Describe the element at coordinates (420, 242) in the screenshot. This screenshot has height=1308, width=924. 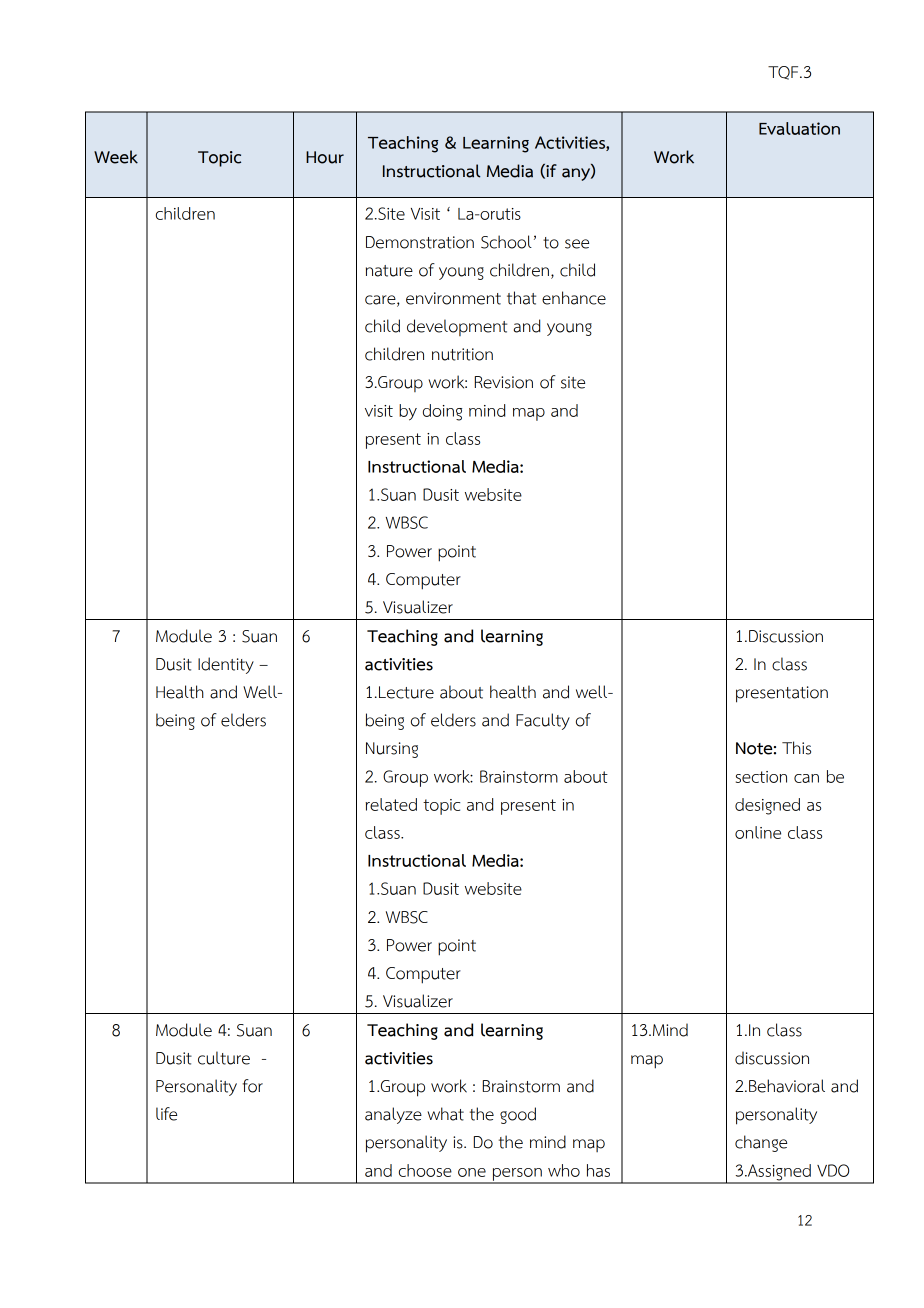
I see `Demonstration` at that location.
